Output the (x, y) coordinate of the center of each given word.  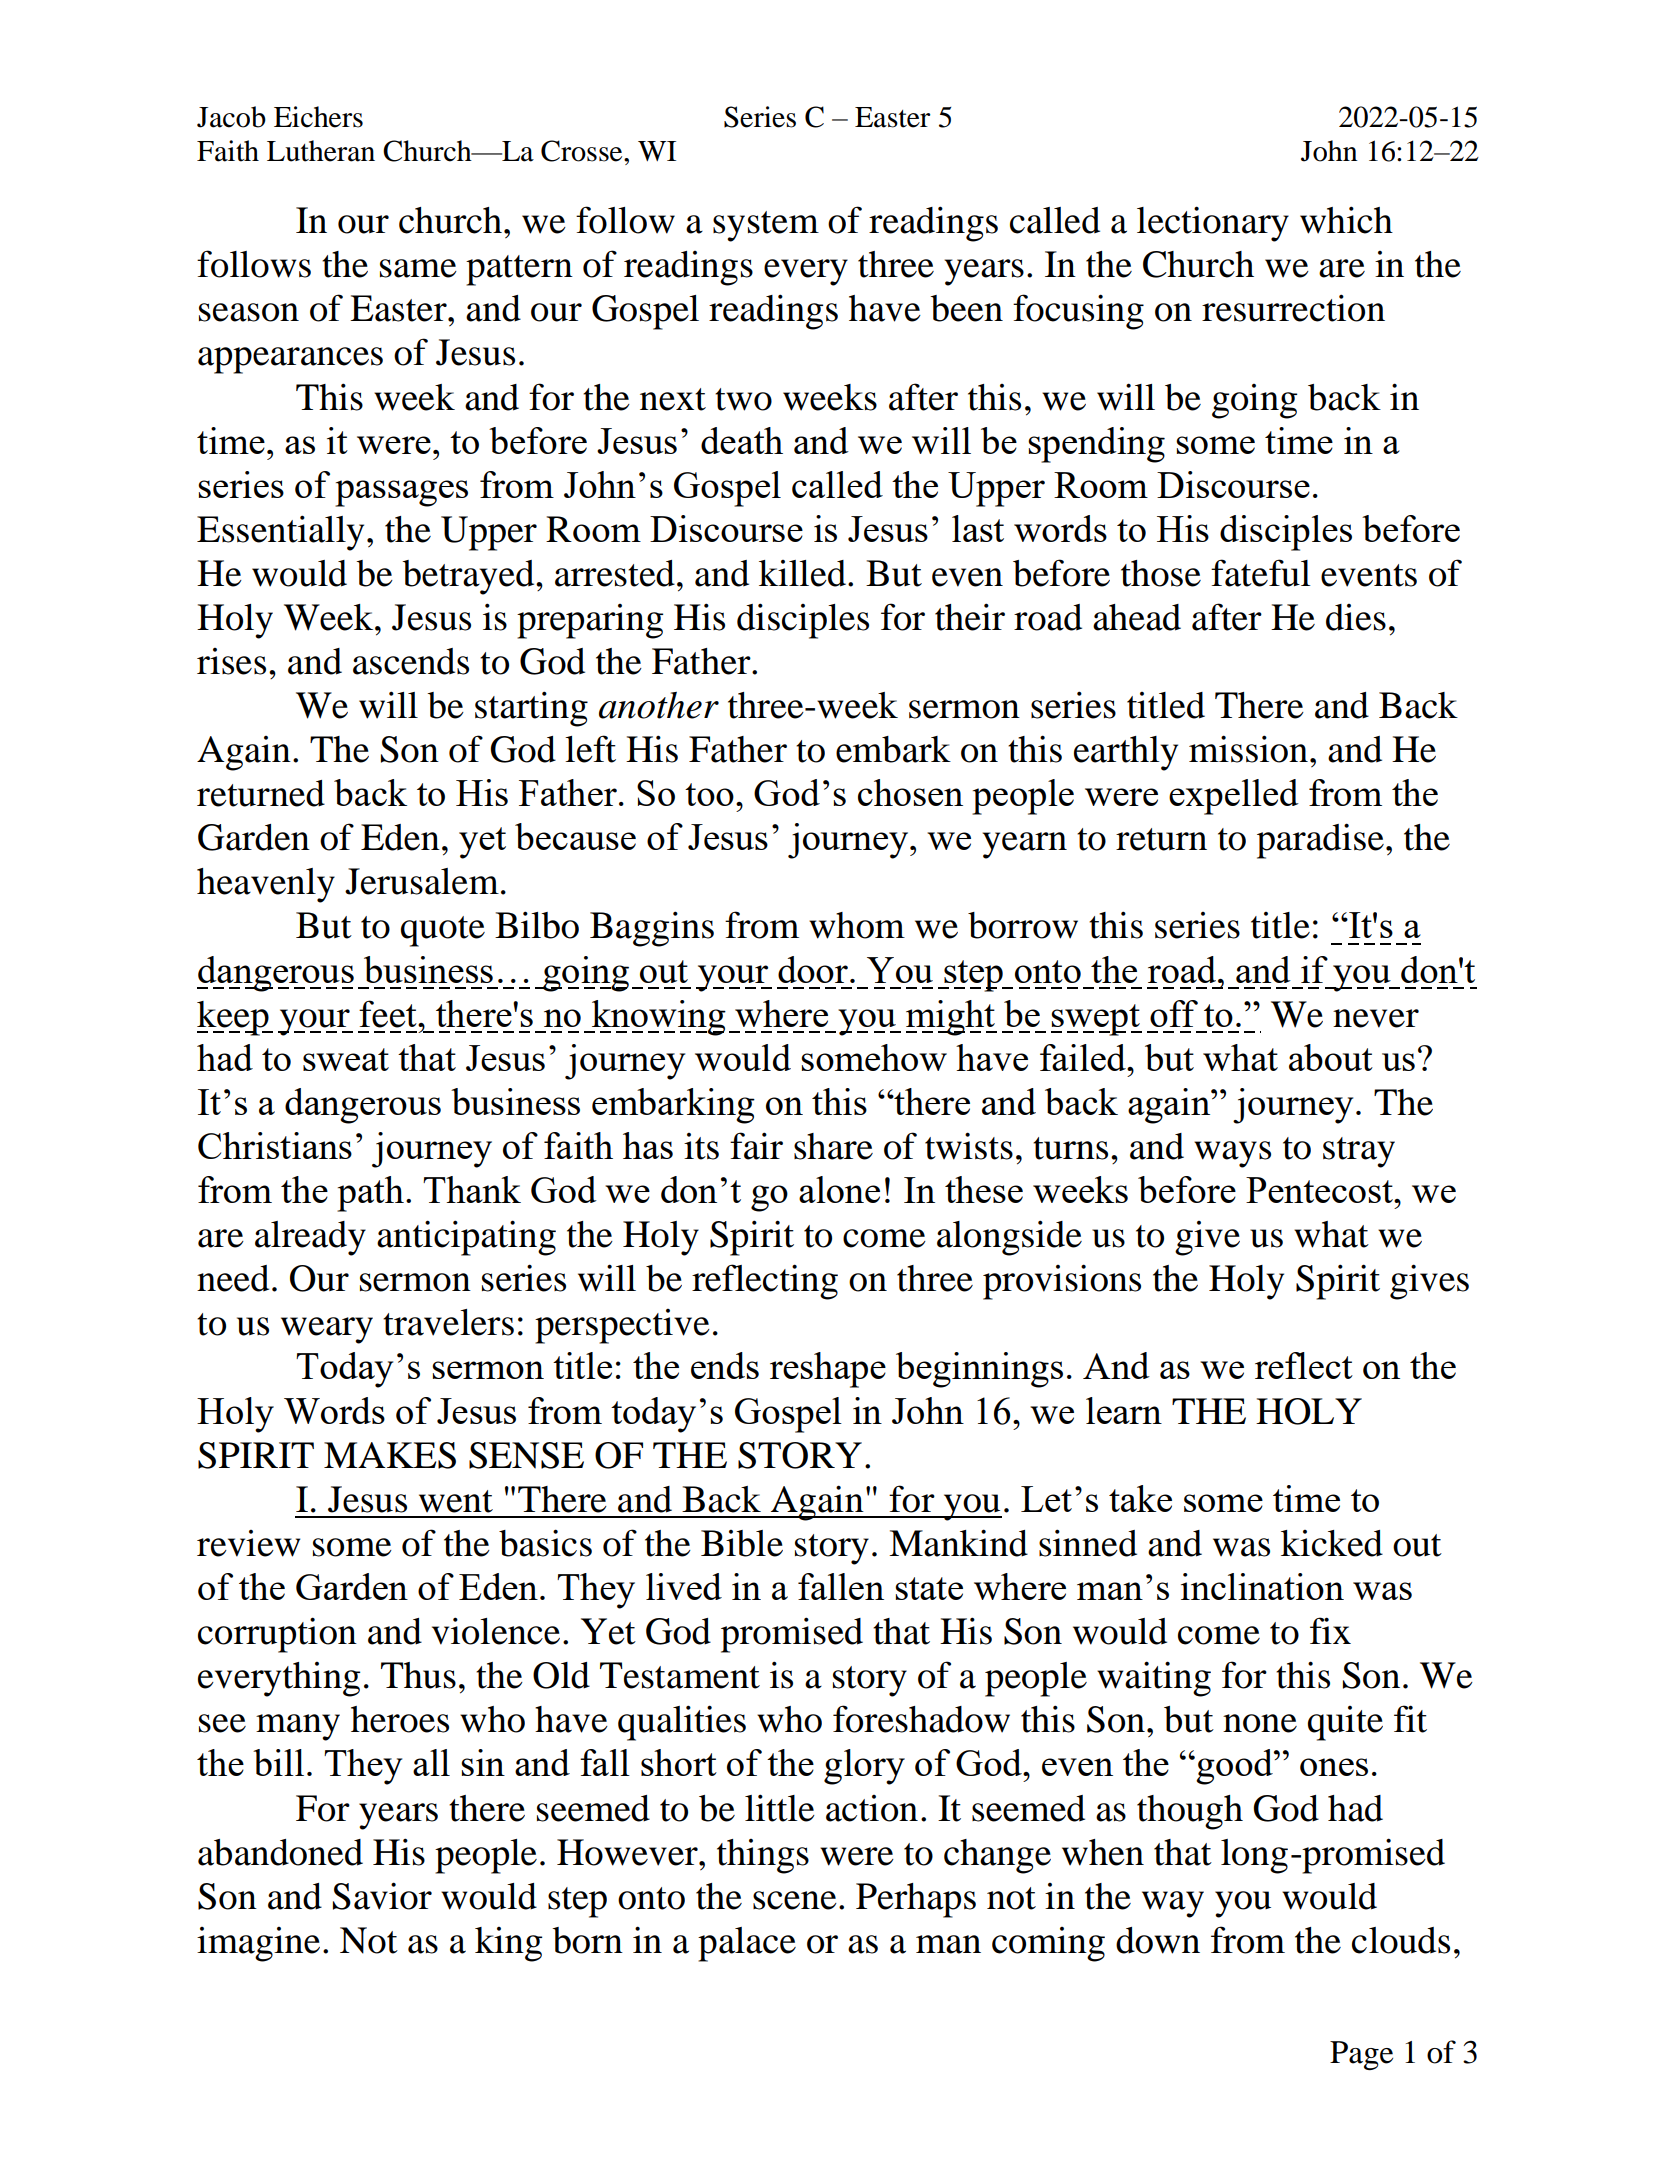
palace (747, 1944)
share (833, 1146)
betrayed (469, 577)
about (1331, 1057)
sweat (346, 1059)
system (766, 226)
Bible (742, 1543)
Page (1361, 2055)
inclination (1262, 1586)
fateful (1260, 573)
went (456, 1501)
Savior (382, 1896)
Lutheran (321, 151)
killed (804, 573)
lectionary (1213, 224)
